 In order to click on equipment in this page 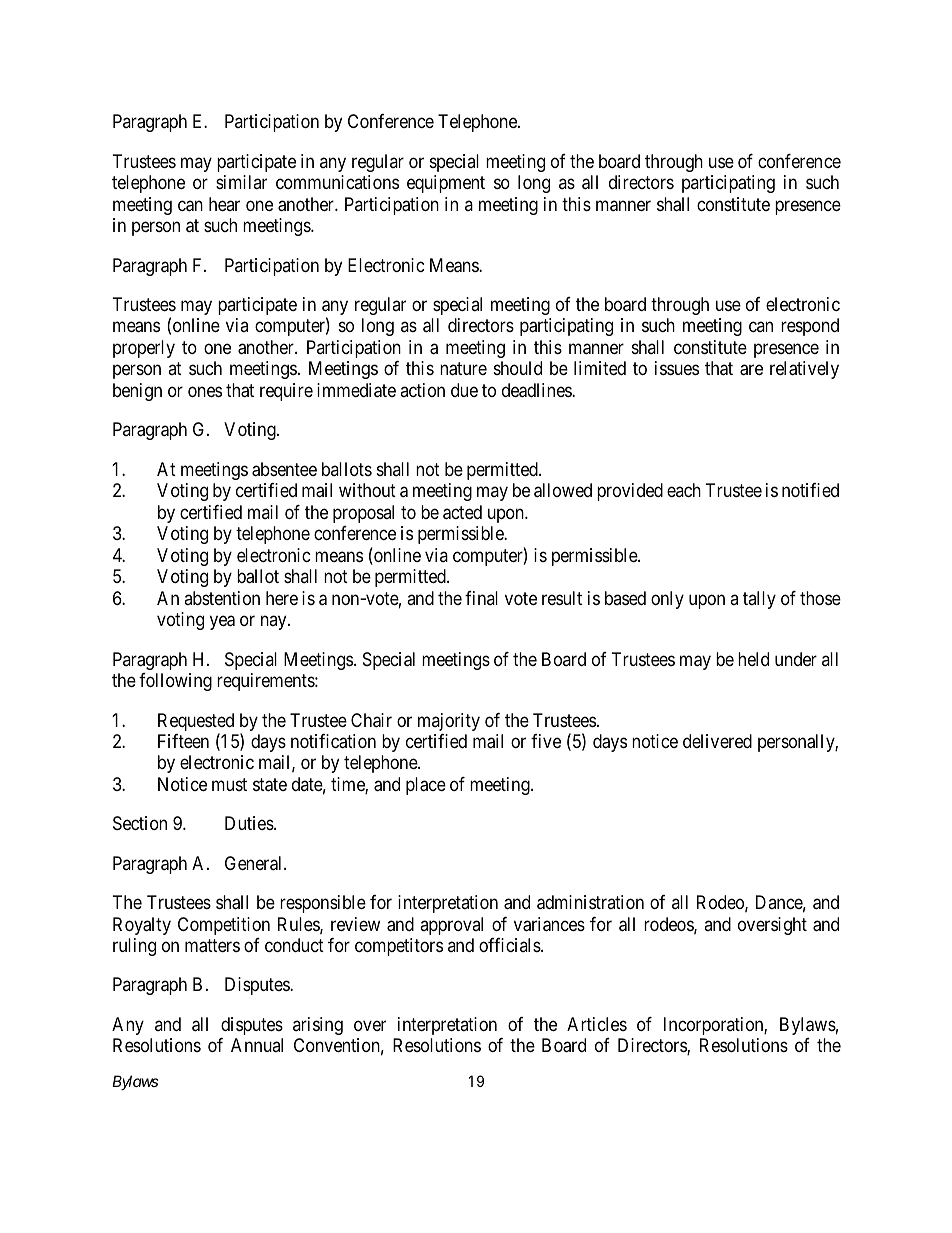, I will do `click(446, 184)`.
